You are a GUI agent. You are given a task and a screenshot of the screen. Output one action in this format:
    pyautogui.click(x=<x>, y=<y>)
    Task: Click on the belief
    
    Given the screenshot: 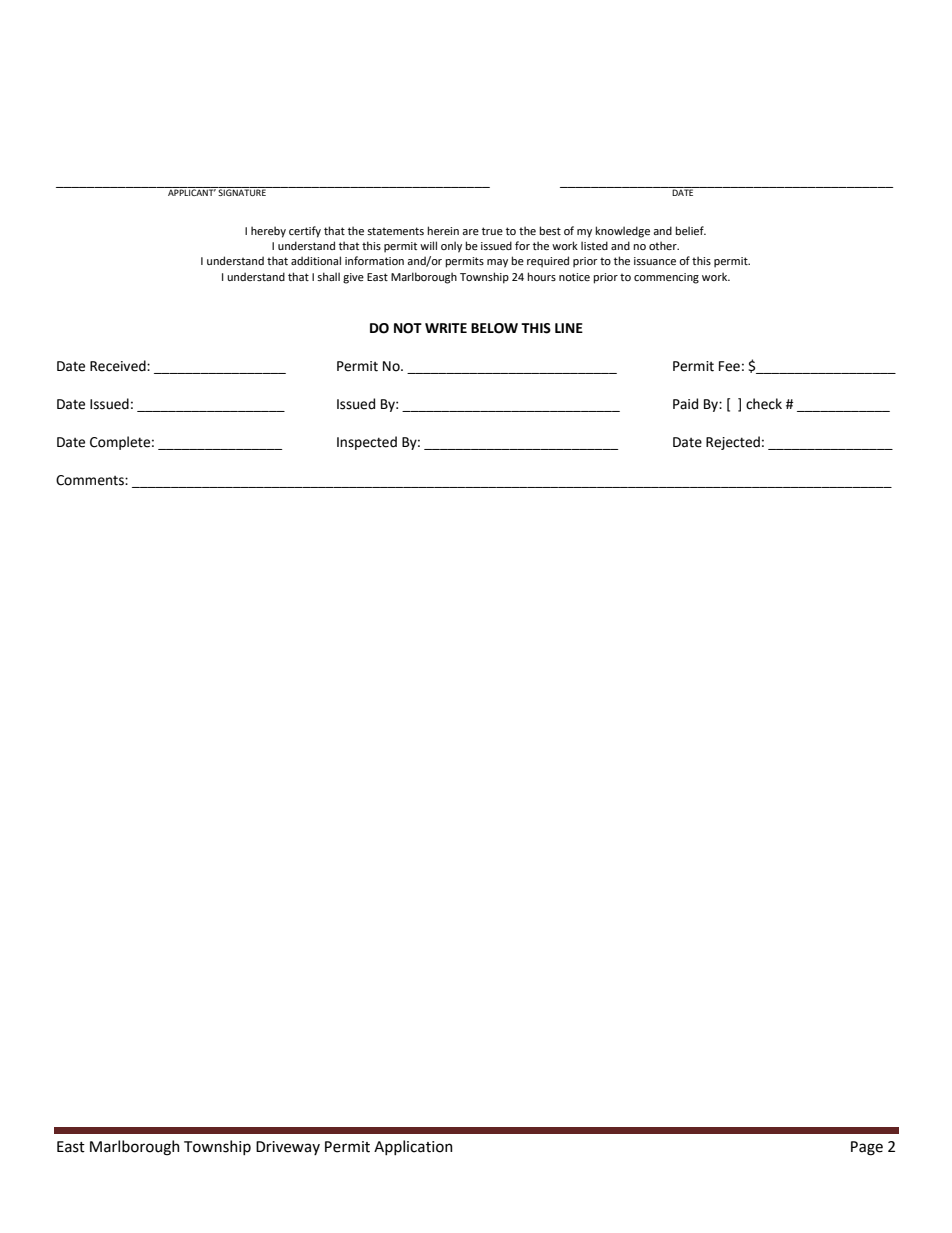 What is the action you would take?
    pyautogui.click(x=690, y=230)
